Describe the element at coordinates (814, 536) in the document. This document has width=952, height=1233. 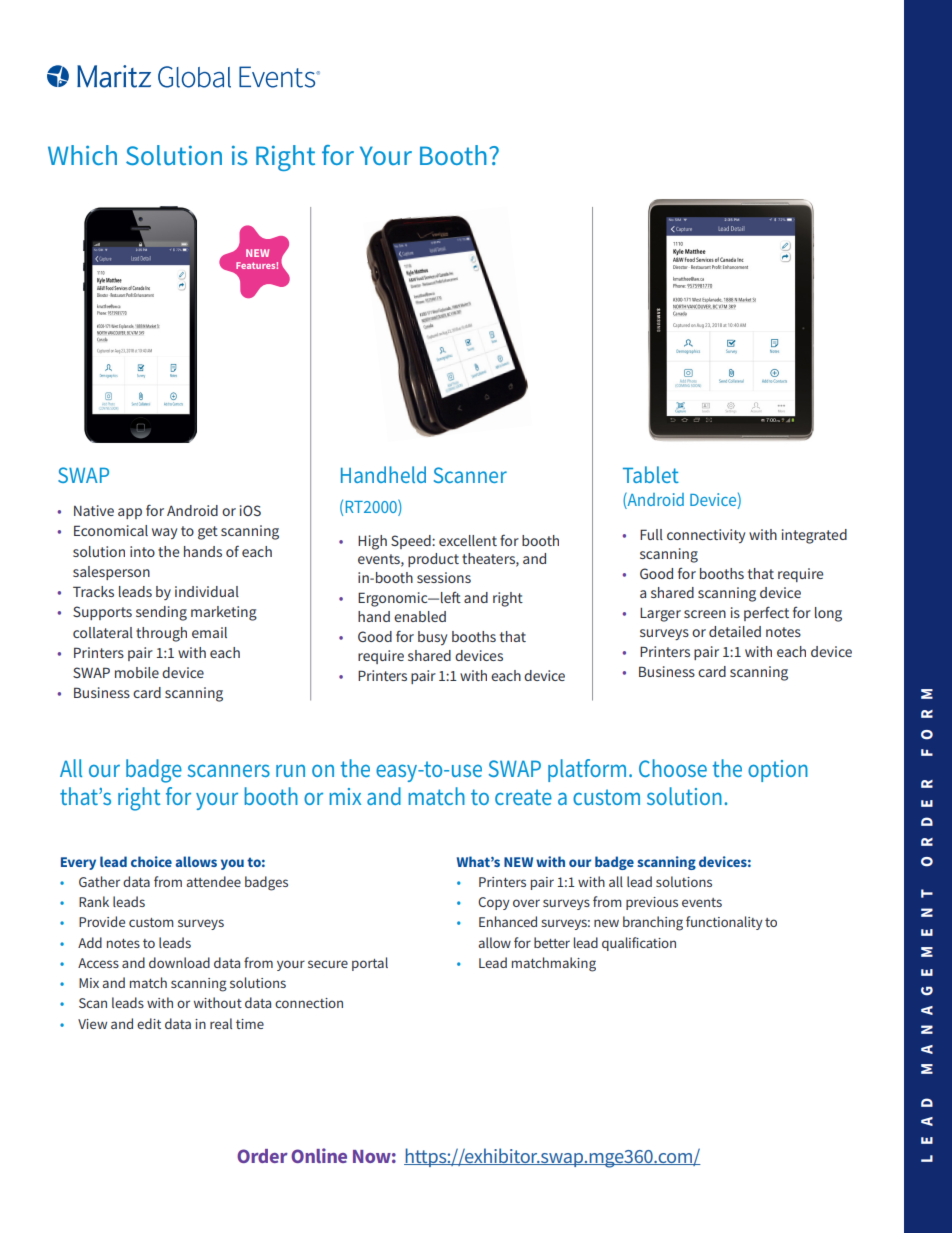
I see `integrated` at that location.
